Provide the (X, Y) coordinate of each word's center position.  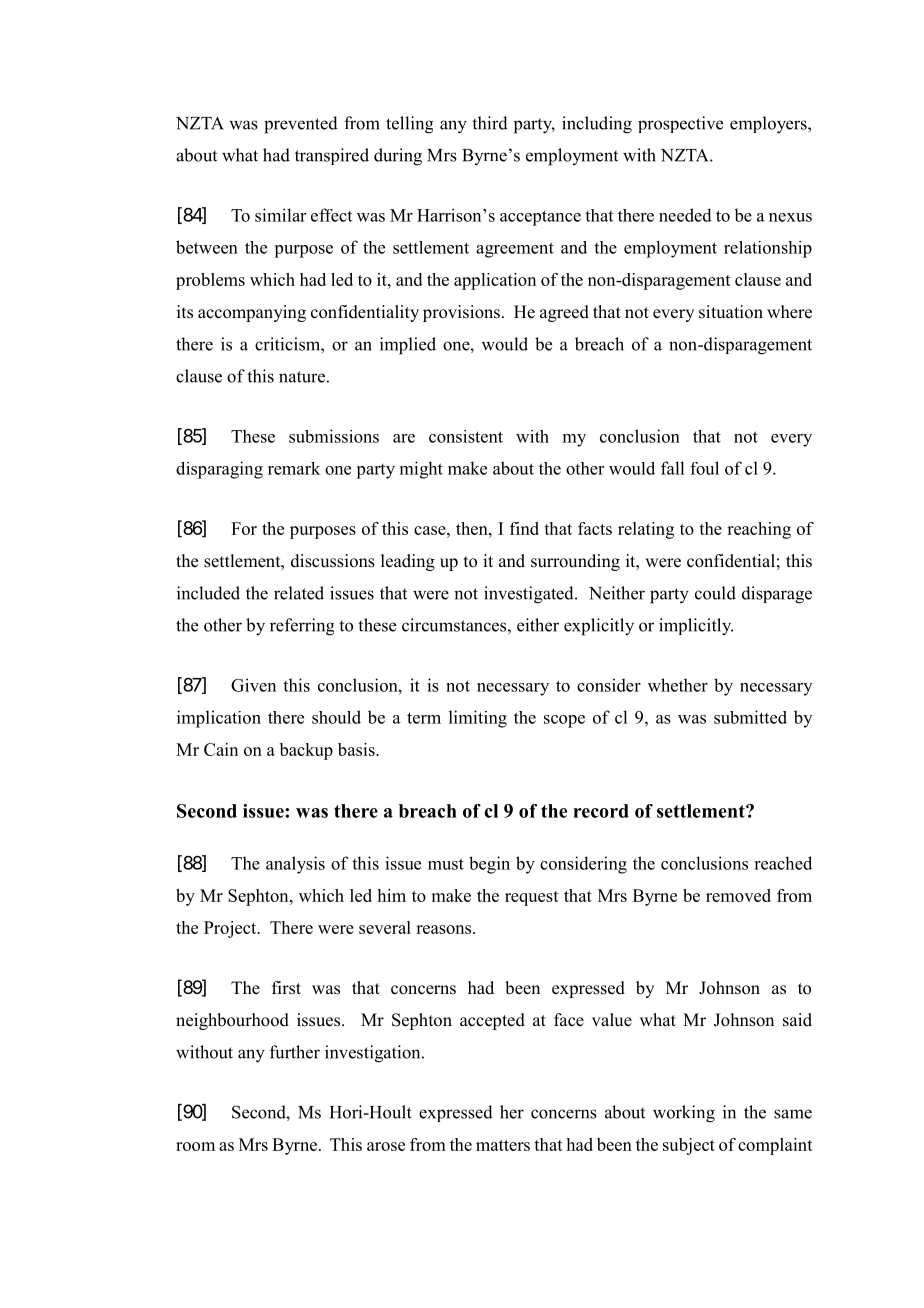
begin (489, 865)
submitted (750, 717)
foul (704, 468)
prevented (301, 125)
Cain (221, 749)
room (195, 1146)
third (490, 123)
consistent (466, 436)
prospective (680, 124)
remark (294, 468)
